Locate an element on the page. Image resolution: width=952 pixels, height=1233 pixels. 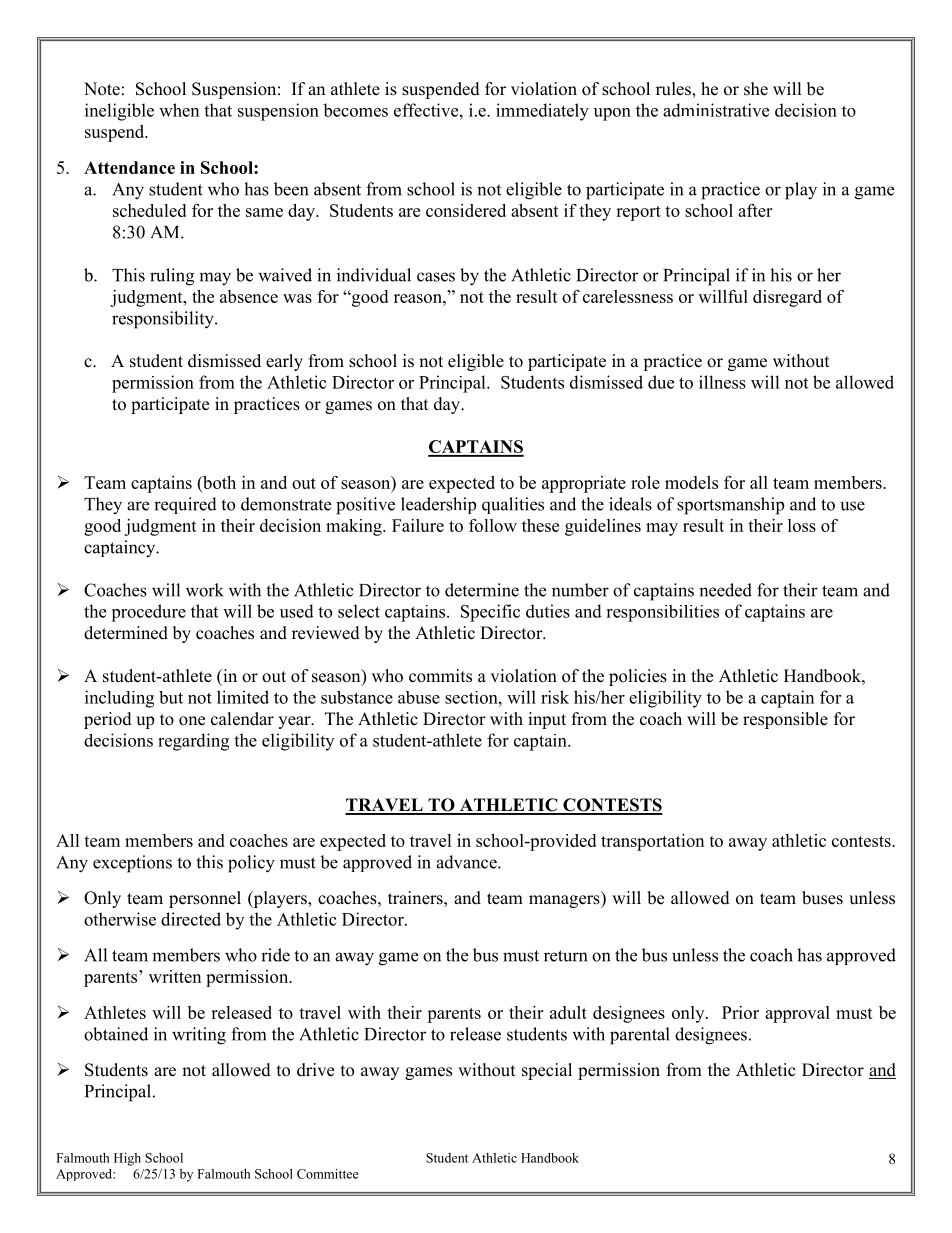
parental is located at coordinates (640, 1036).
